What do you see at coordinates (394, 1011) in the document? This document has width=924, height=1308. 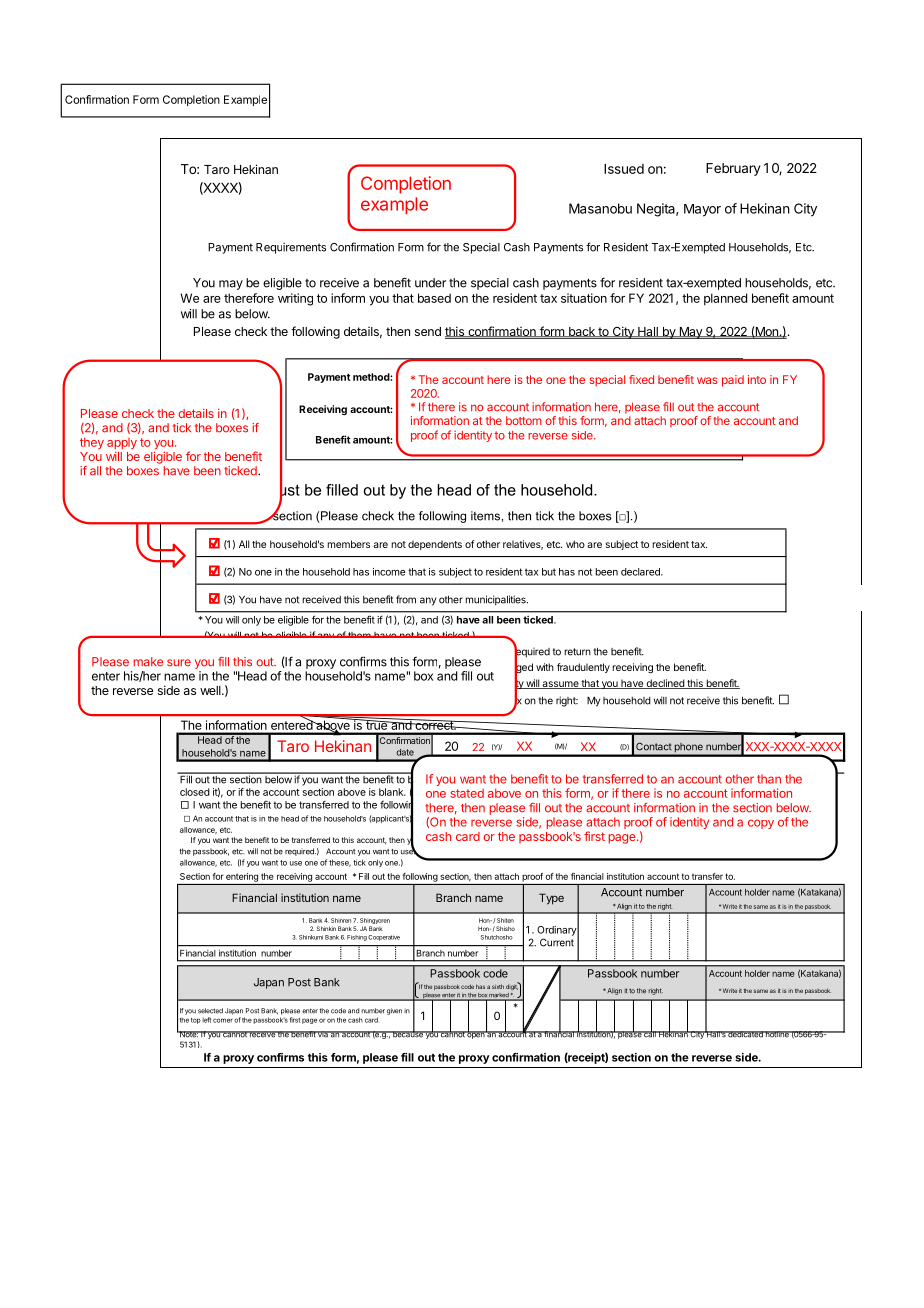 I see `given` at bounding box center [394, 1011].
